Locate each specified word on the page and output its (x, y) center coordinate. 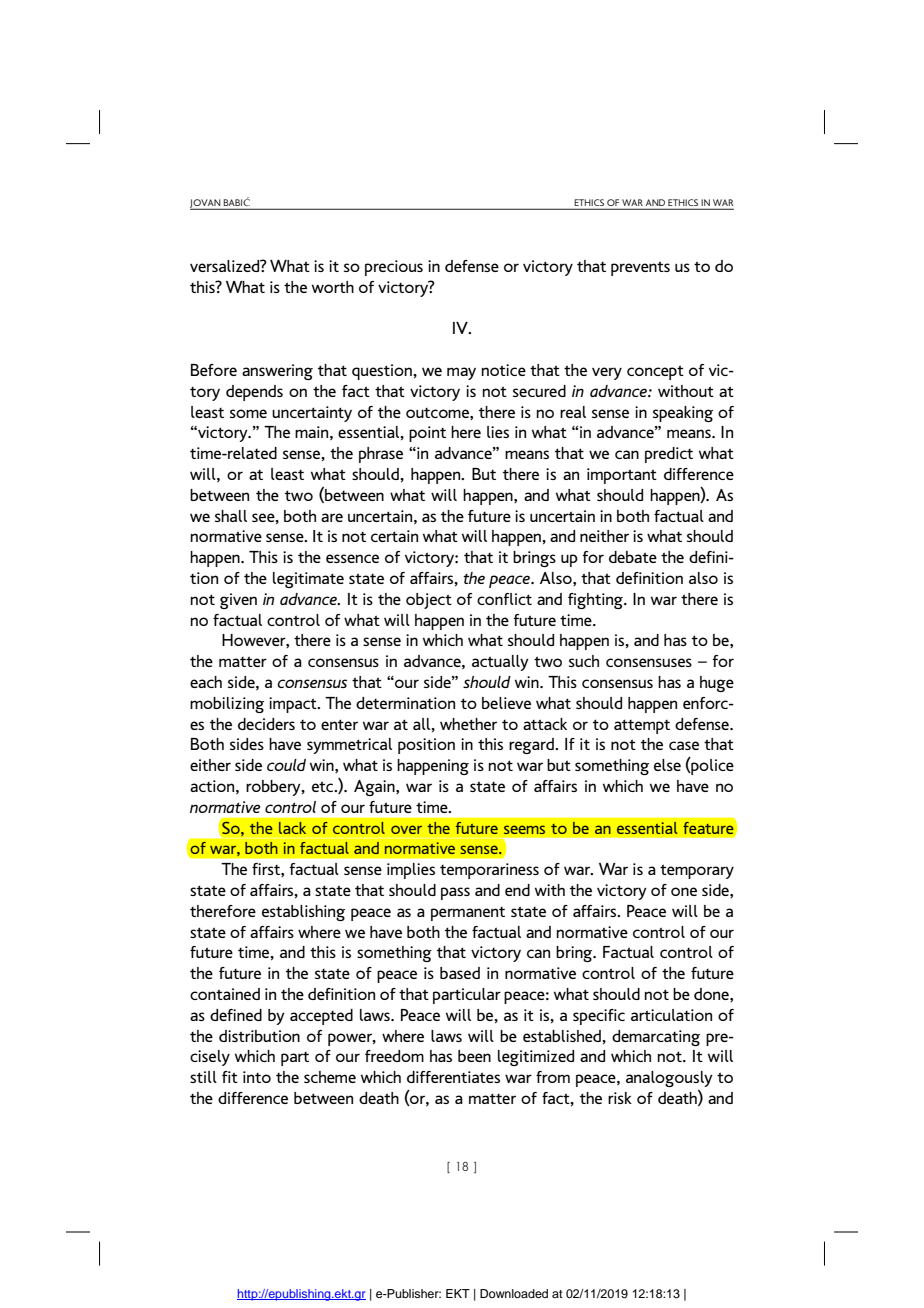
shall (231, 516)
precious (394, 268)
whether (468, 724)
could (286, 765)
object (429, 601)
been (474, 1056)
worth (333, 287)
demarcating (656, 1038)
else (667, 765)
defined (236, 1015)
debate (633, 557)
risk (620, 1098)
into (257, 1077)
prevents (640, 268)
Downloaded (514, 1293)
